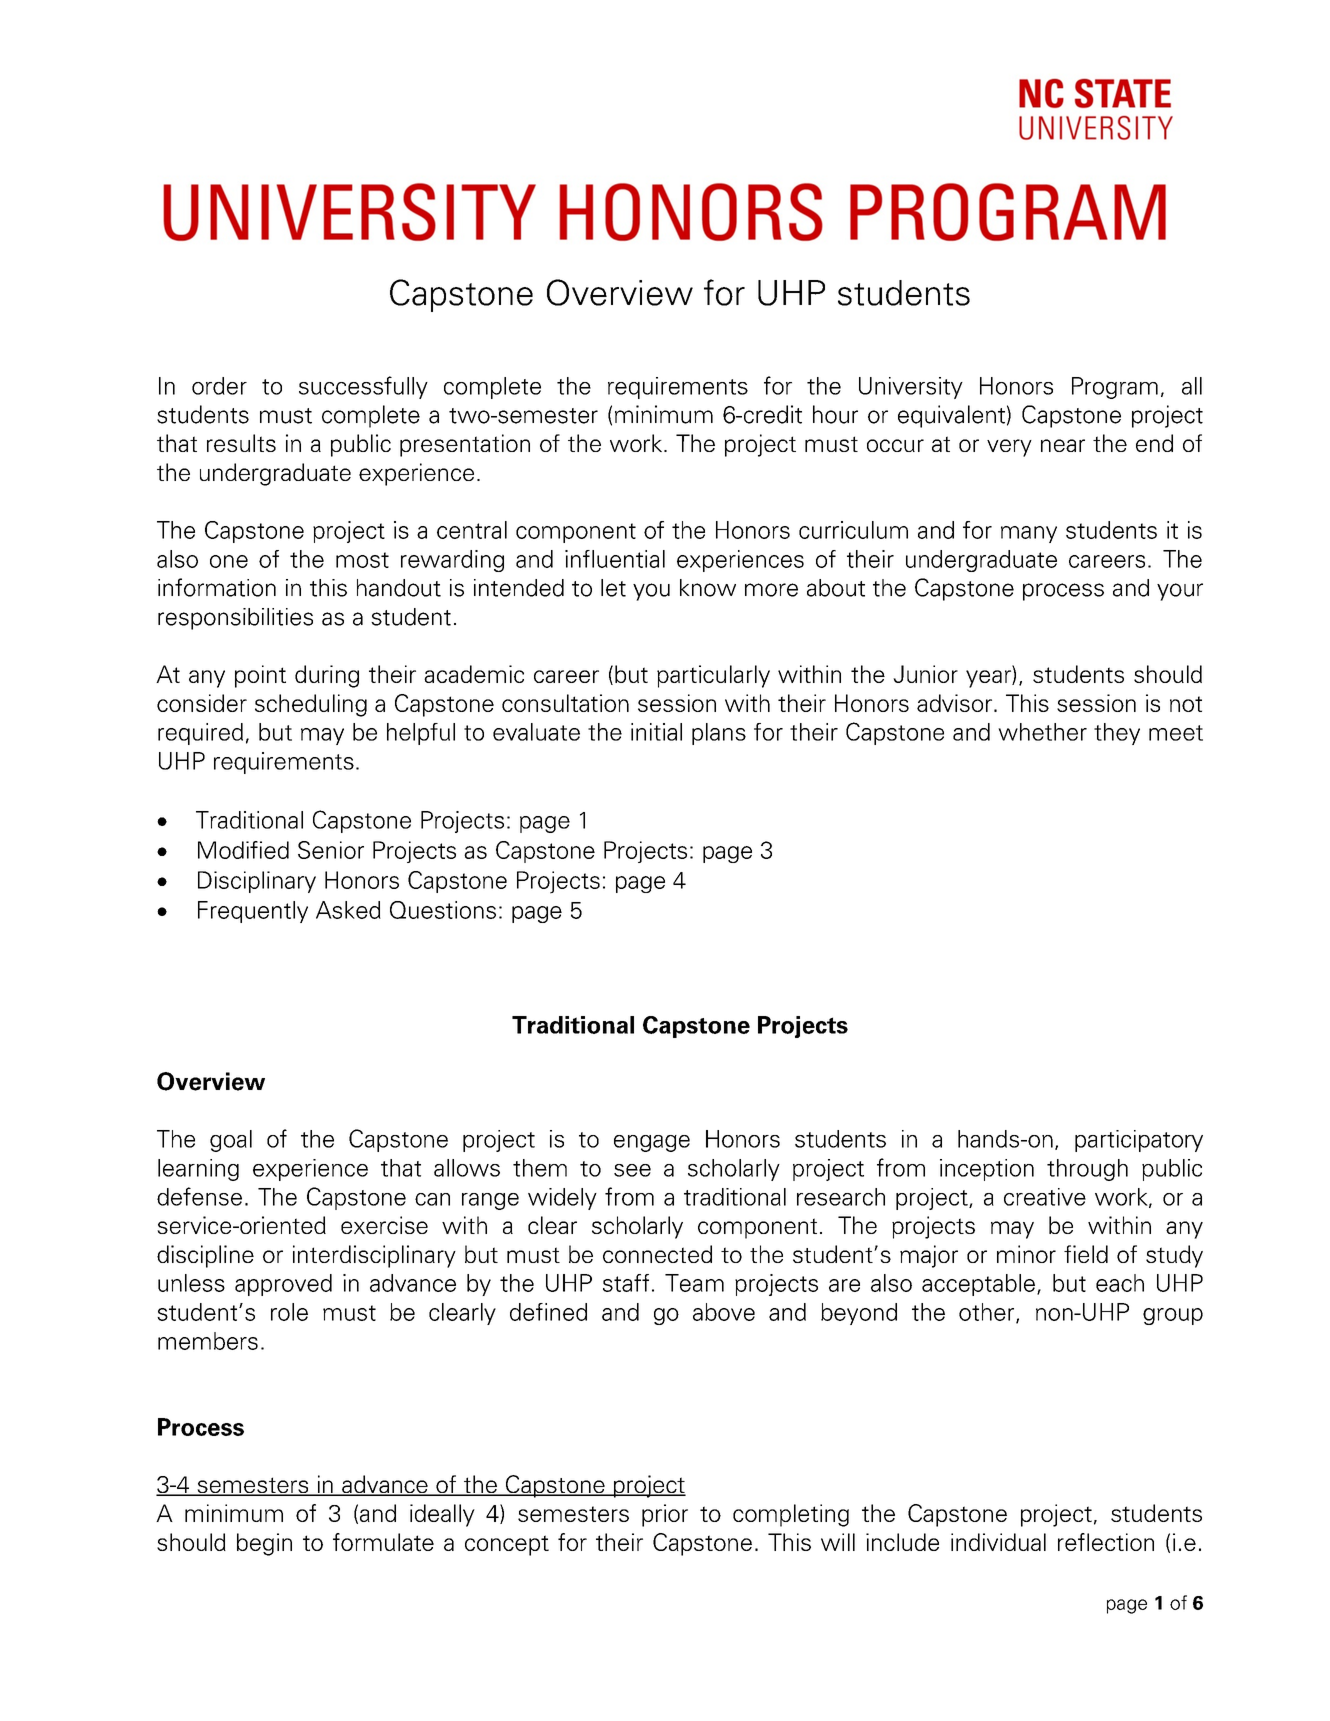 The width and height of the image is (1330, 1721). What do you see at coordinates (331, 850) in the image?
I see `Senior` at bounding box center [331, 850].
